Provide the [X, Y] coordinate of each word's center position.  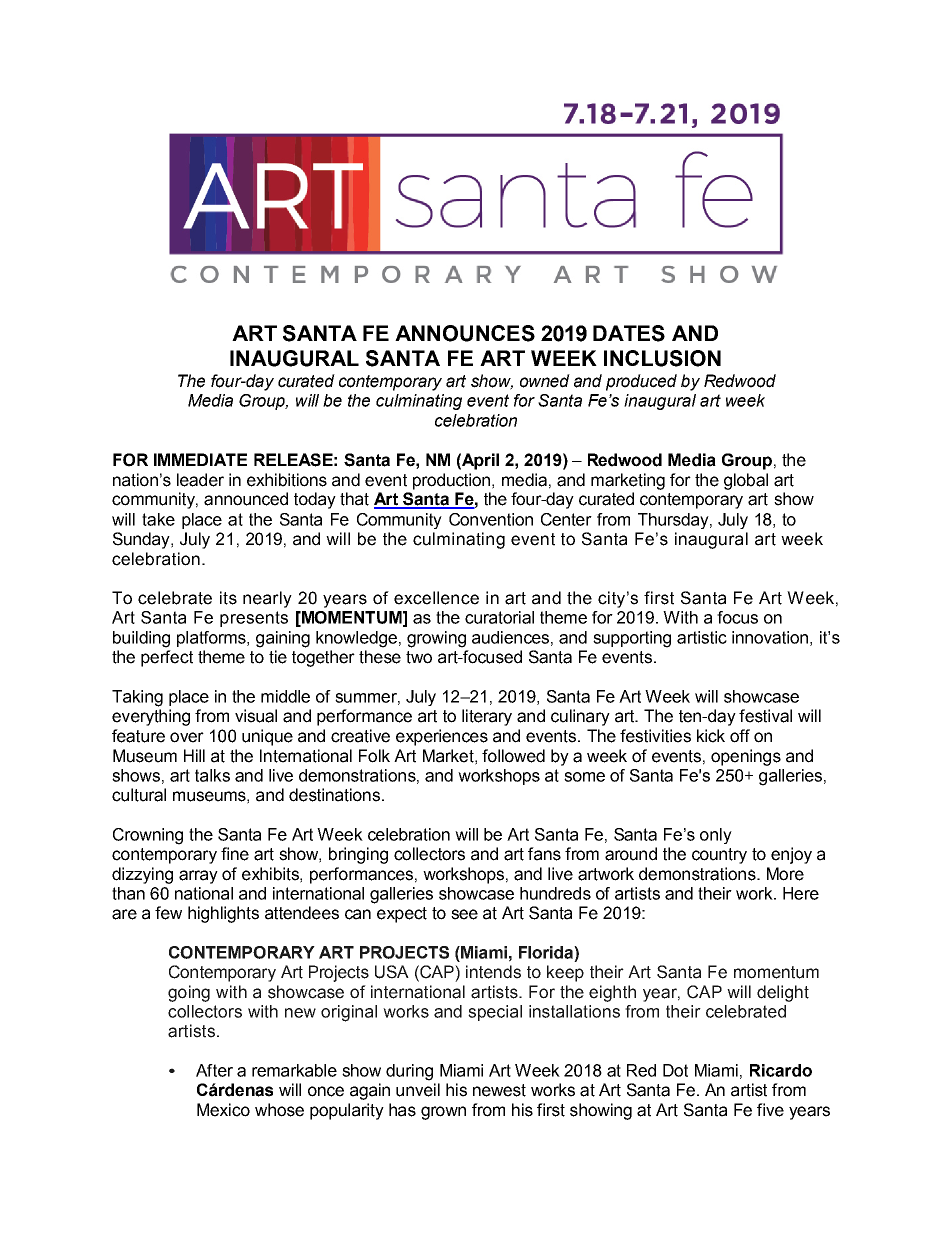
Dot [675, 1070]
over [187, 737]
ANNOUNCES [465, 333]
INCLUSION [662, 358]
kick [711, 736]
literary [487, 717]
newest [499, 1090]
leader [200, 480]
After [214, 1070]
